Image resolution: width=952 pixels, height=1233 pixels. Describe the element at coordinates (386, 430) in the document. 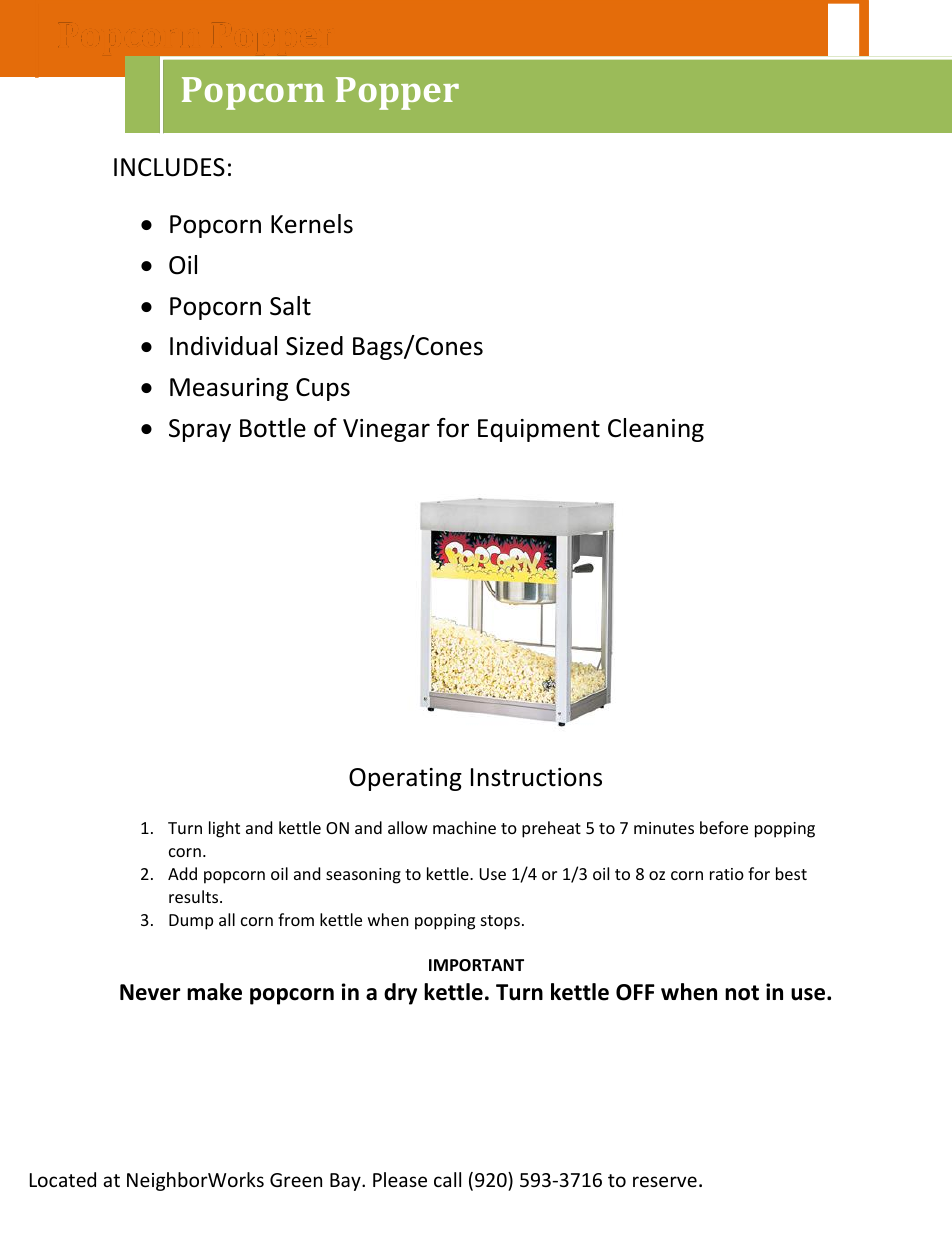

I see `Vinegar` at that location.
